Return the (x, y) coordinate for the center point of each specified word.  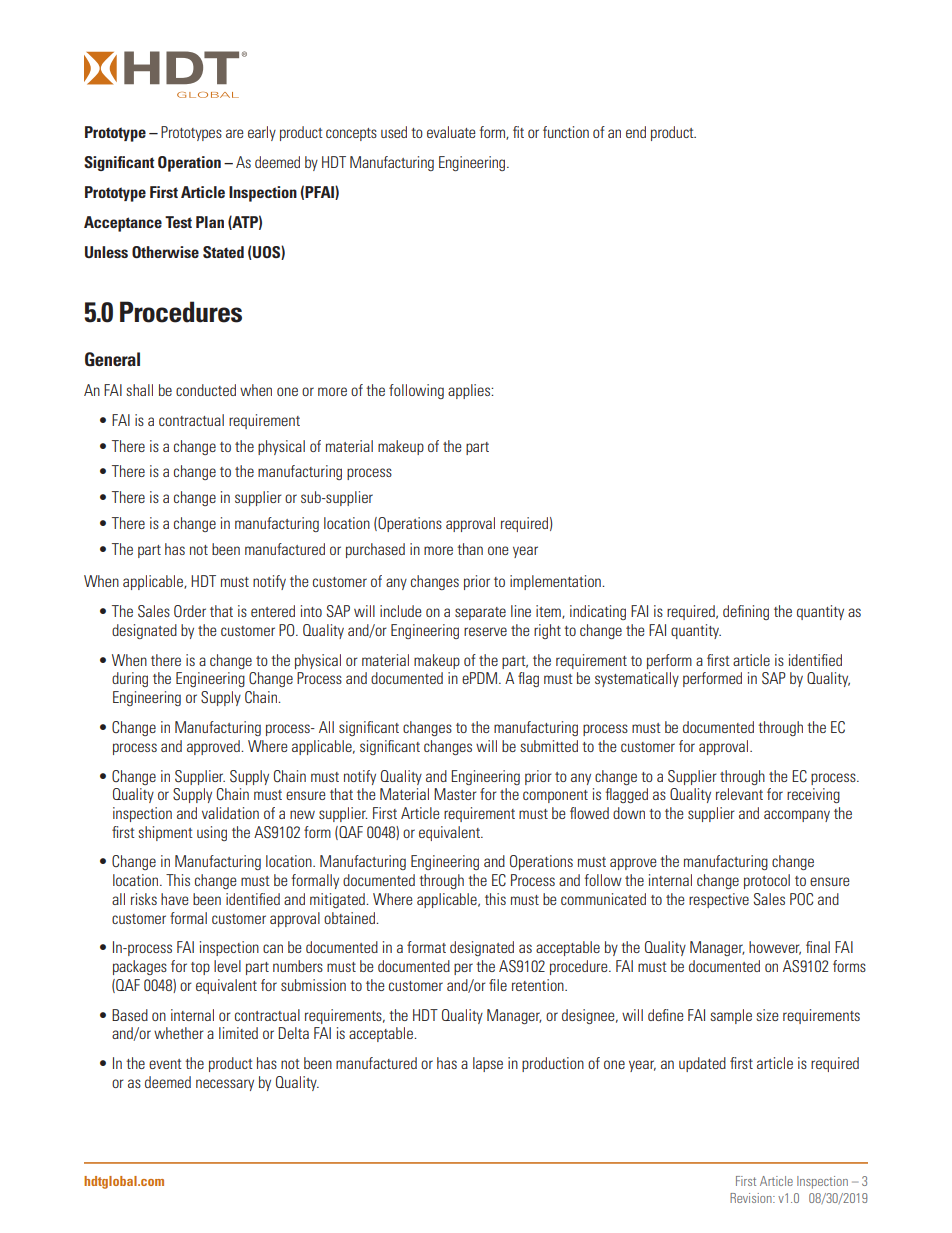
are (235, 133)
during (130, 679)
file (498, 985)
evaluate (451, 132)
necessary (225, 1085)
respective (719, 900)
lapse (488, 1064)
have (175, 899)
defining (746, 612)
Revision (752, 1198)
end (636, 132)
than (470, 549)
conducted (206, 390)
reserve (485, 631)
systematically (637, 679)
